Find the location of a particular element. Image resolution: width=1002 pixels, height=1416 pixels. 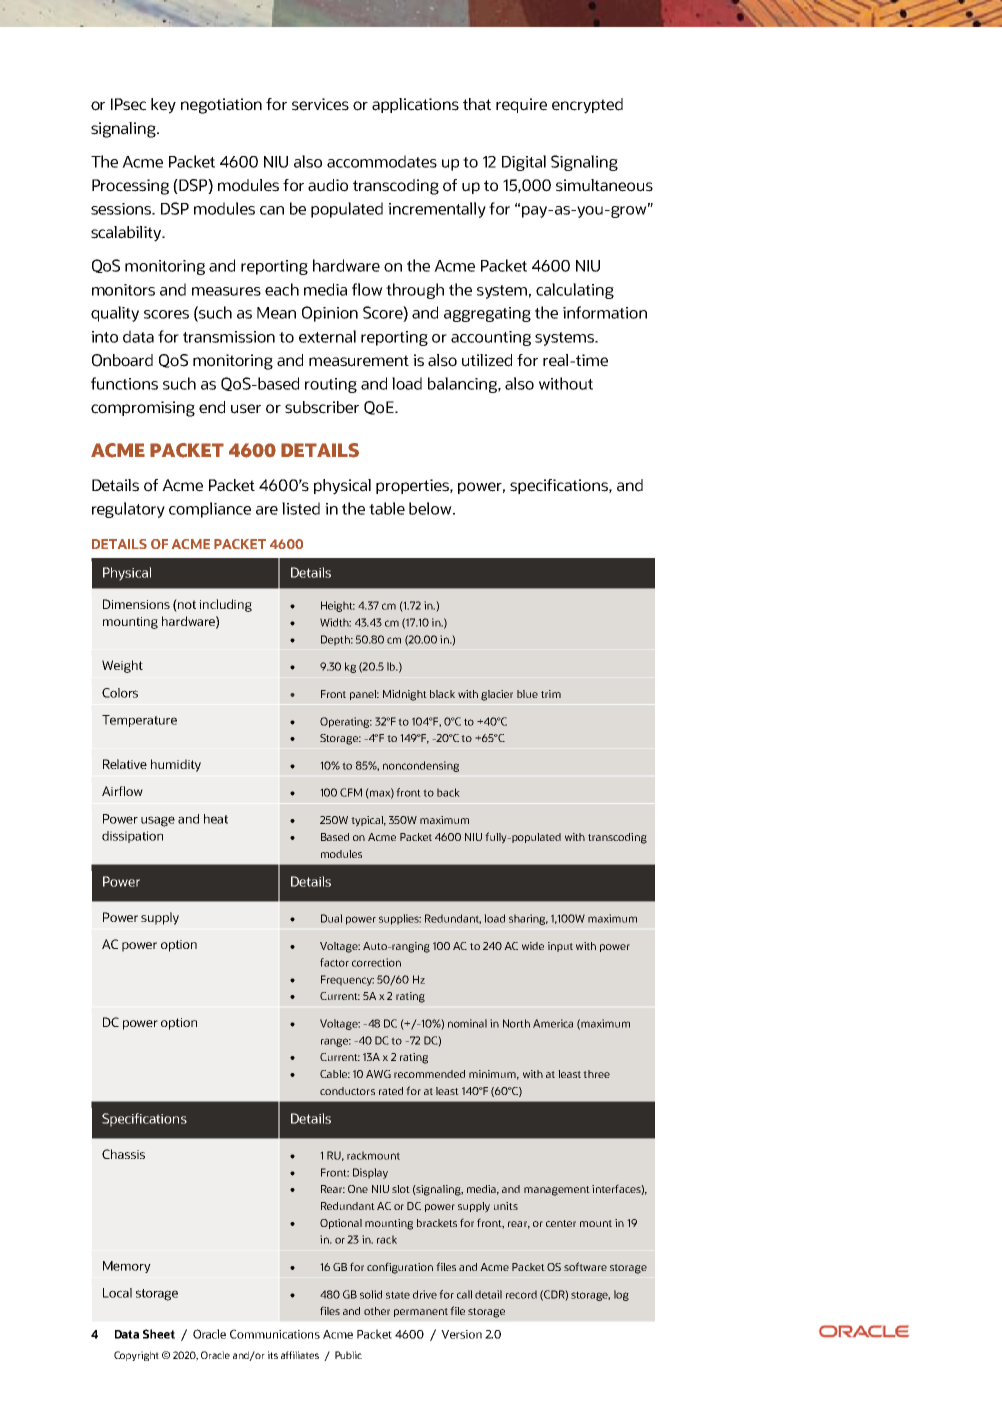

accommodates is located at coordinates (382, 161).
